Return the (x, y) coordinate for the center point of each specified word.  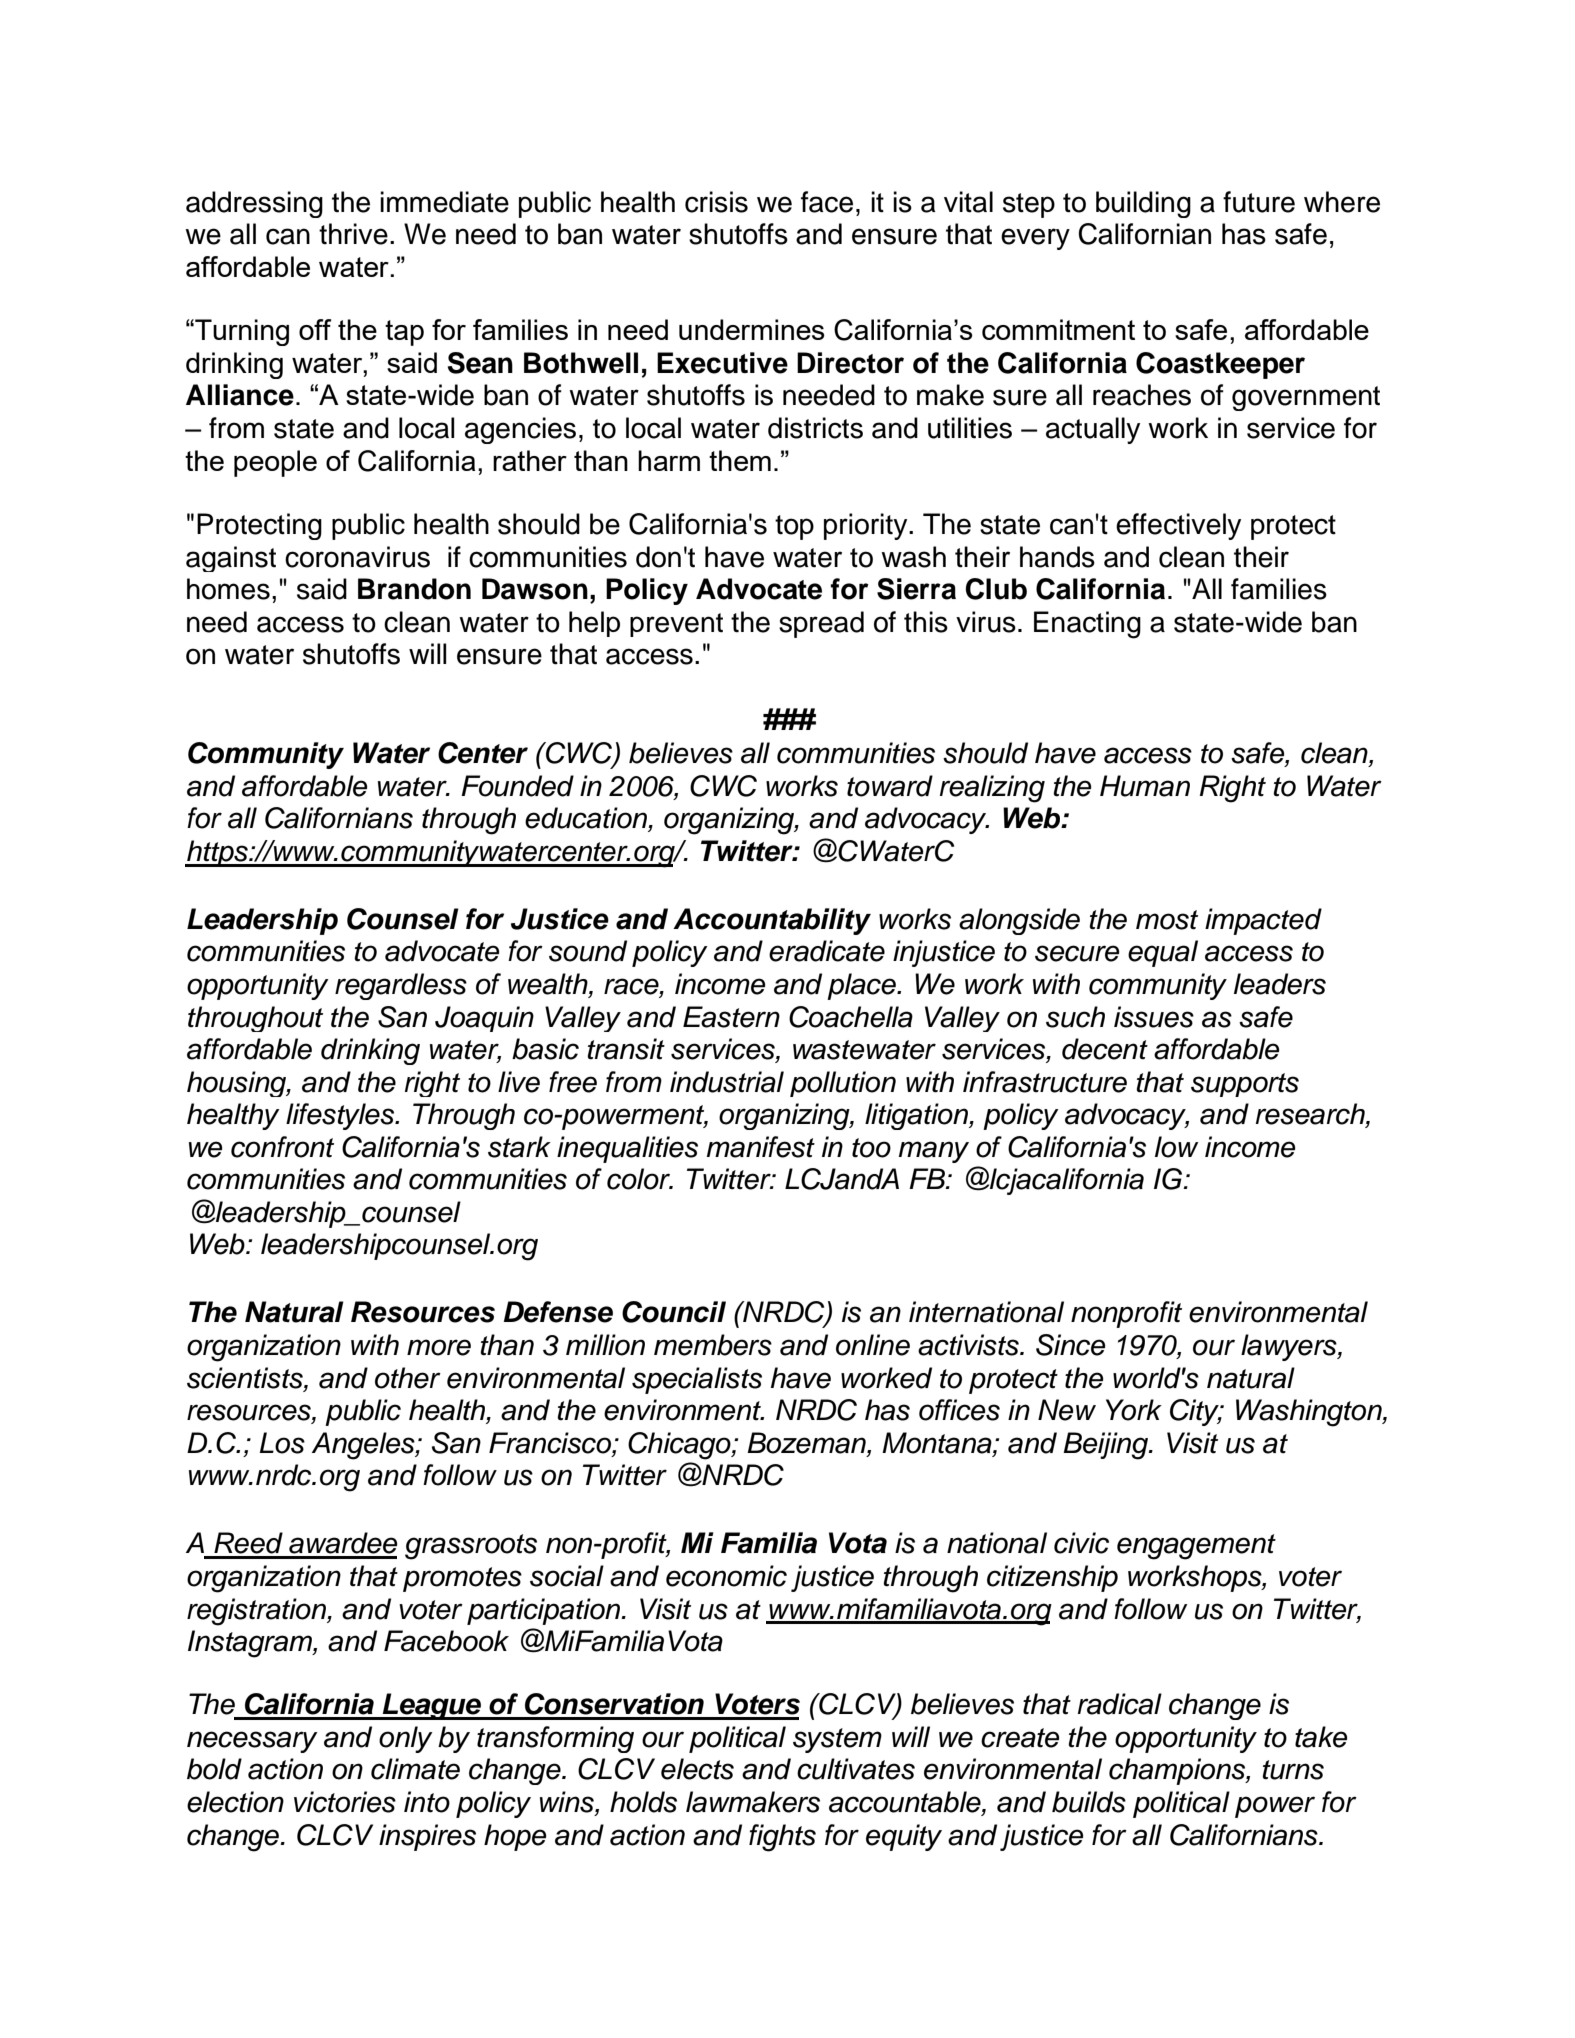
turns (1293, 1770)
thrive (353, 234)
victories (345, 1802)
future (1259, 202)
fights (782, 1838)
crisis (716, 202)
